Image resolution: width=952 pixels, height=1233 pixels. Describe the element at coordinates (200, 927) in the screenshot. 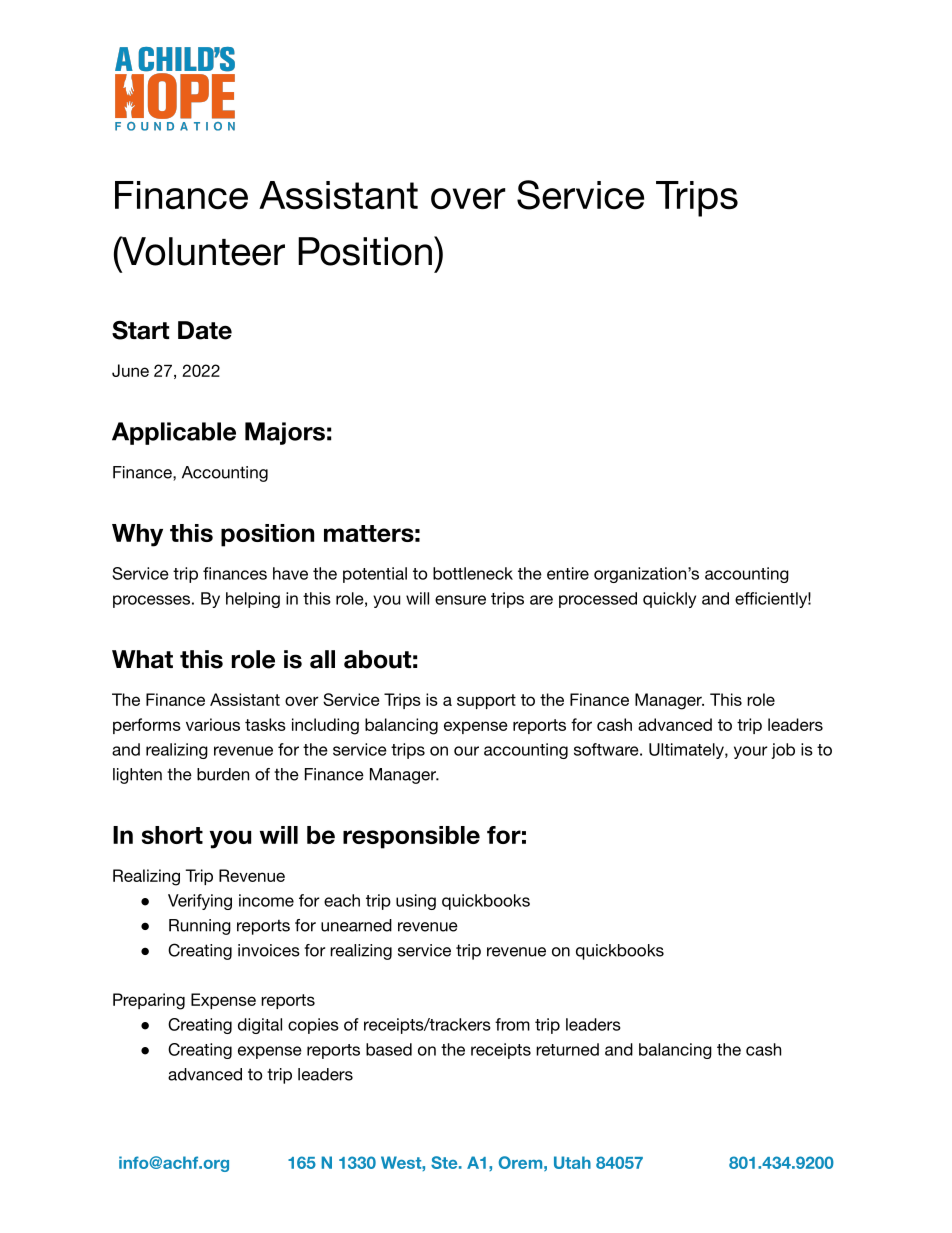

I see `Running` at that location.
